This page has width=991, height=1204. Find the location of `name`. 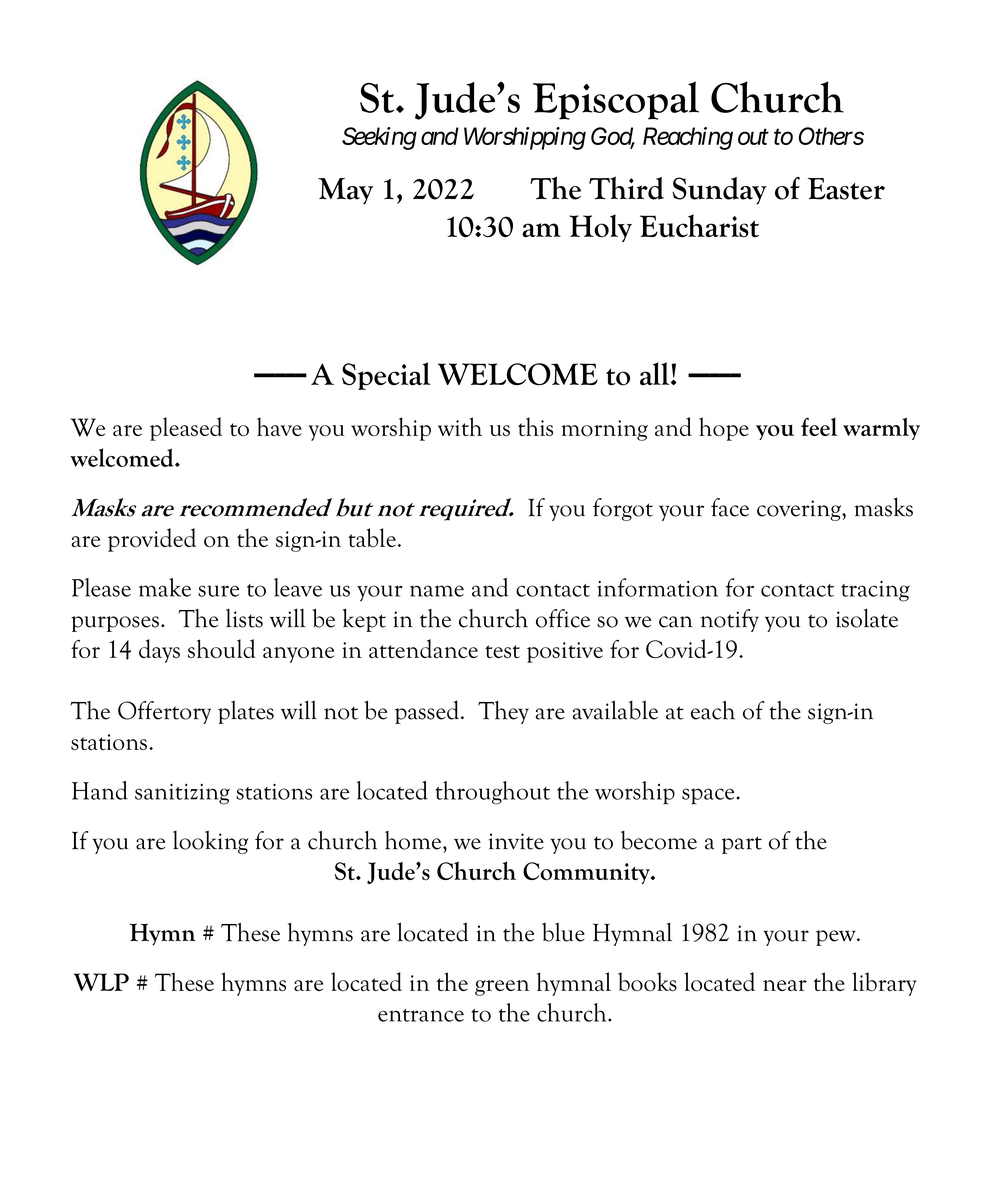

name is located at coordinates (437, 591).
